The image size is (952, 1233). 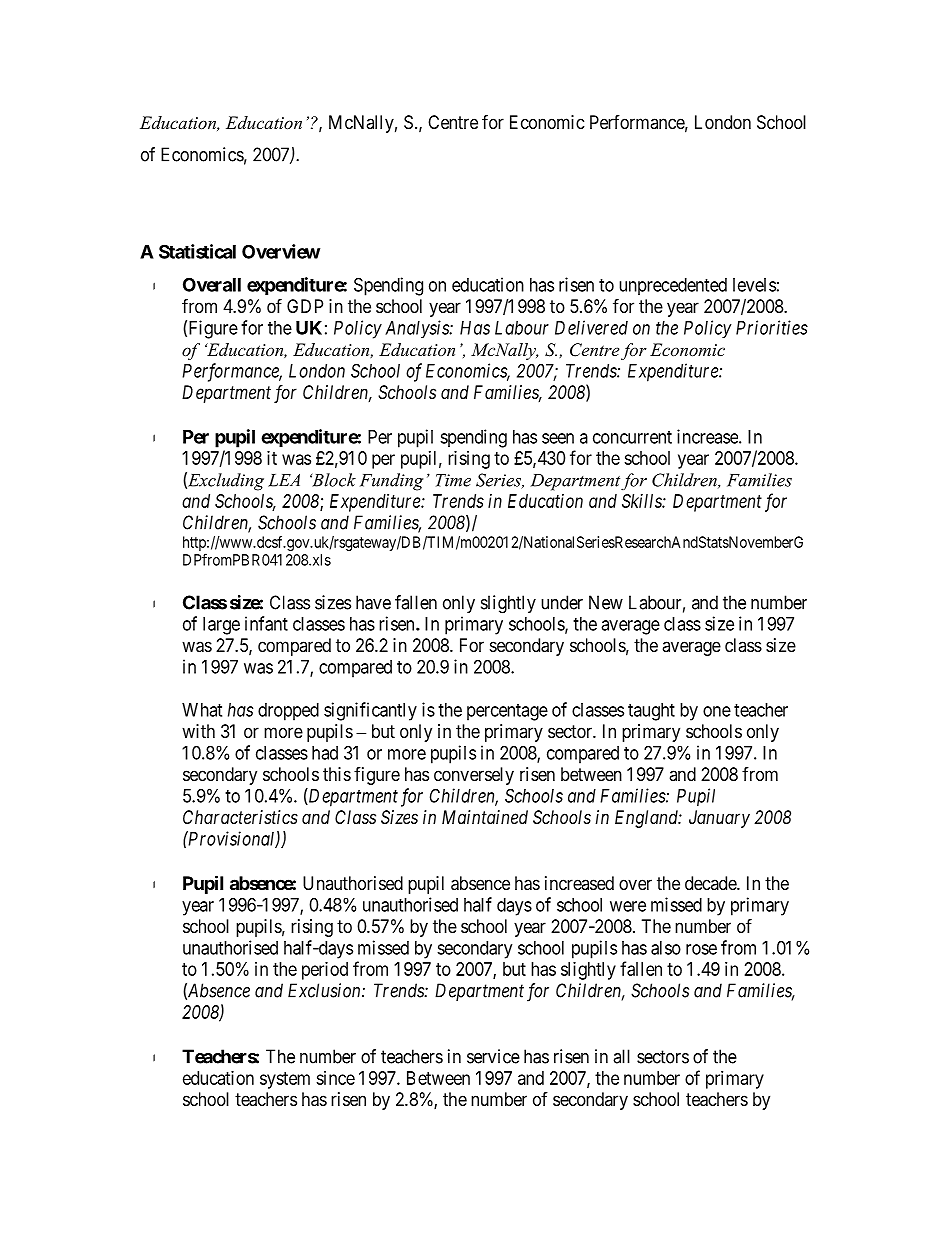 What do you see at coordinates (673, 286) in the screenshot?
I see `unprecedented` at bounding box center [673, 286].
